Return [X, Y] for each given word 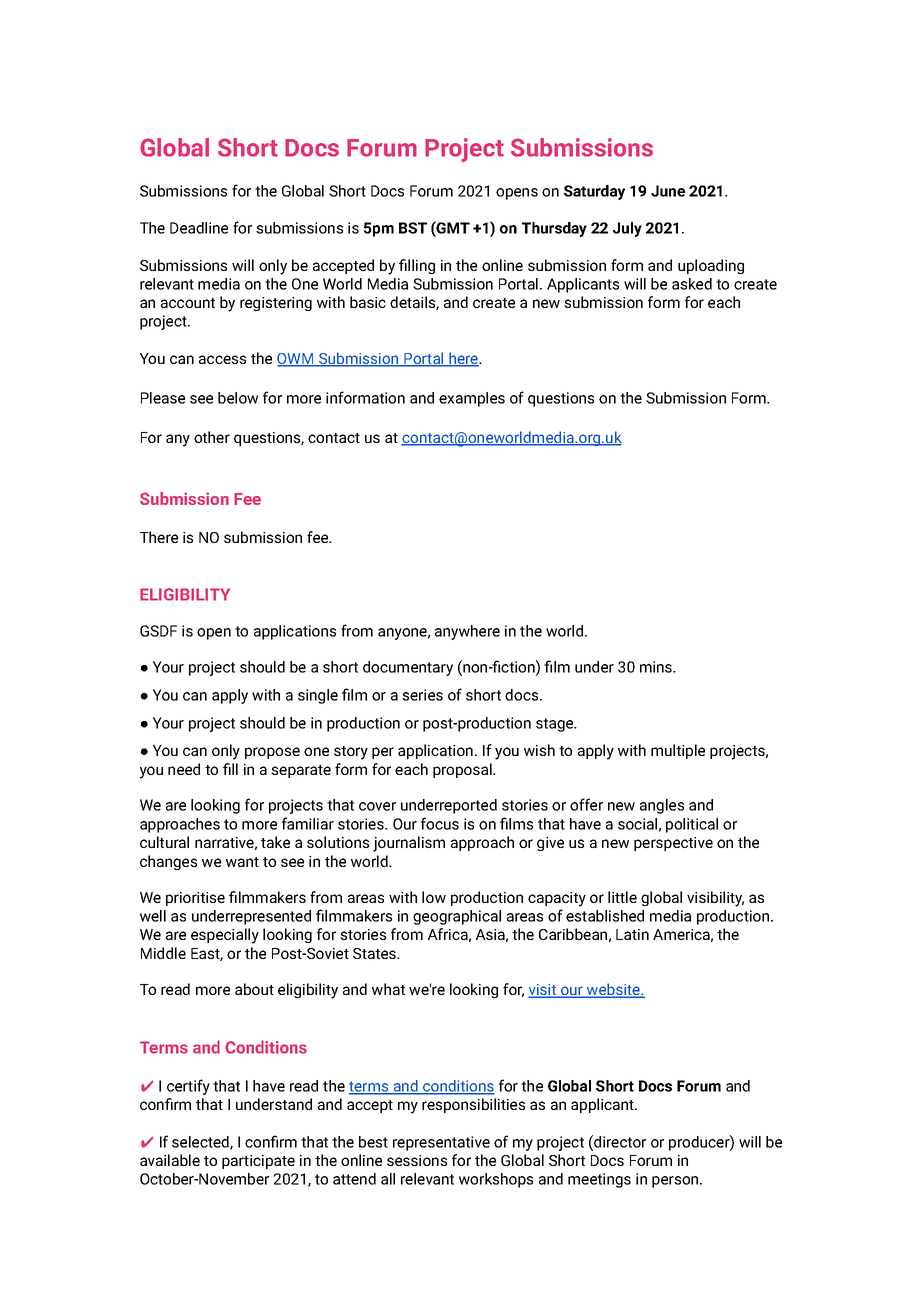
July [627, 229]
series [422, 695]
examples [472, 399]
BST [413, 228]
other [212, 437]
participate [258, 1162]
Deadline [199, 228]
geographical [457, 917]
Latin [632, 934]
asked [692, 284]
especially [225, 936]
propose [272, 753]
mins [657, 667]
